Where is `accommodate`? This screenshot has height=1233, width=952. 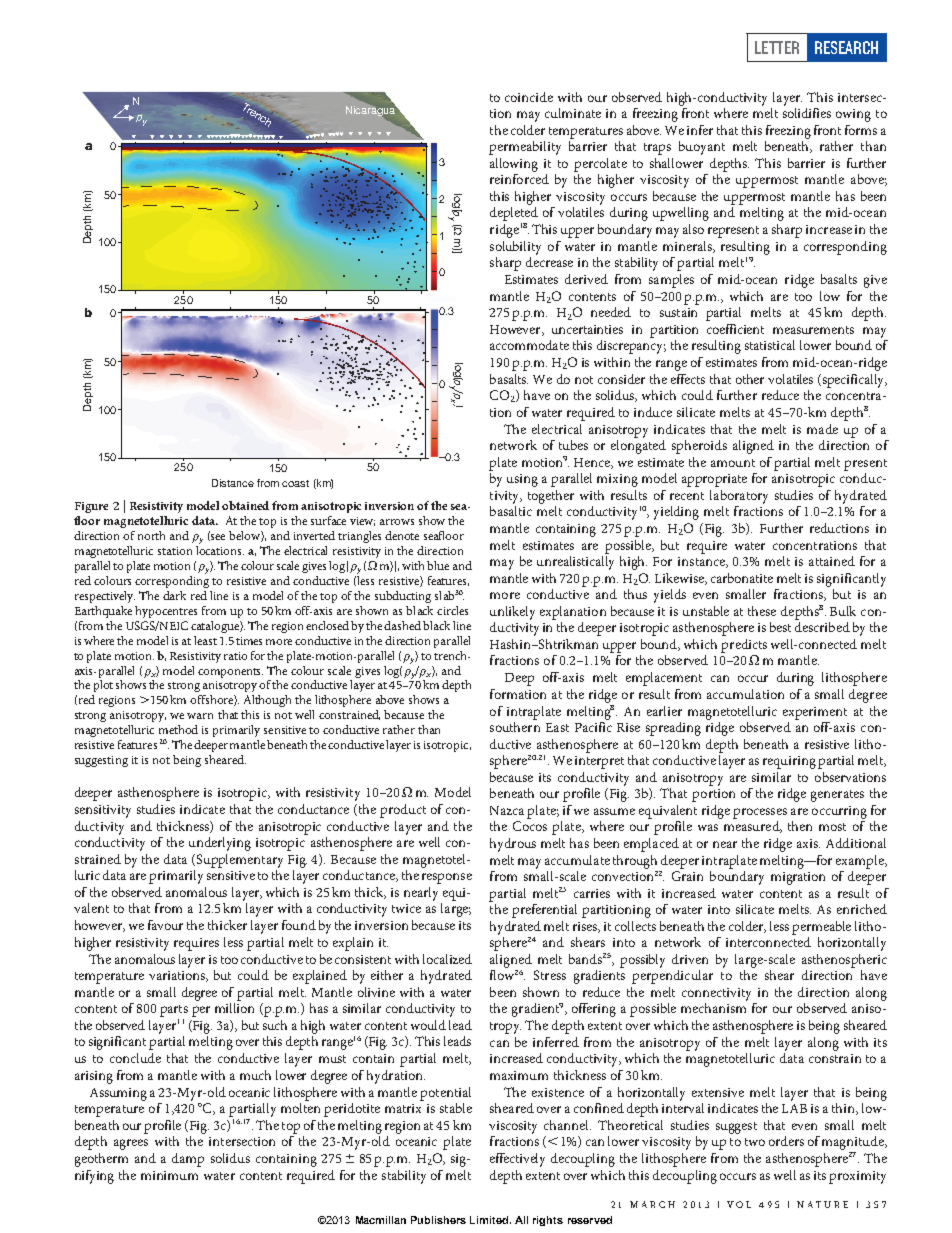
accommodate is located at coordinates (529, 345).
